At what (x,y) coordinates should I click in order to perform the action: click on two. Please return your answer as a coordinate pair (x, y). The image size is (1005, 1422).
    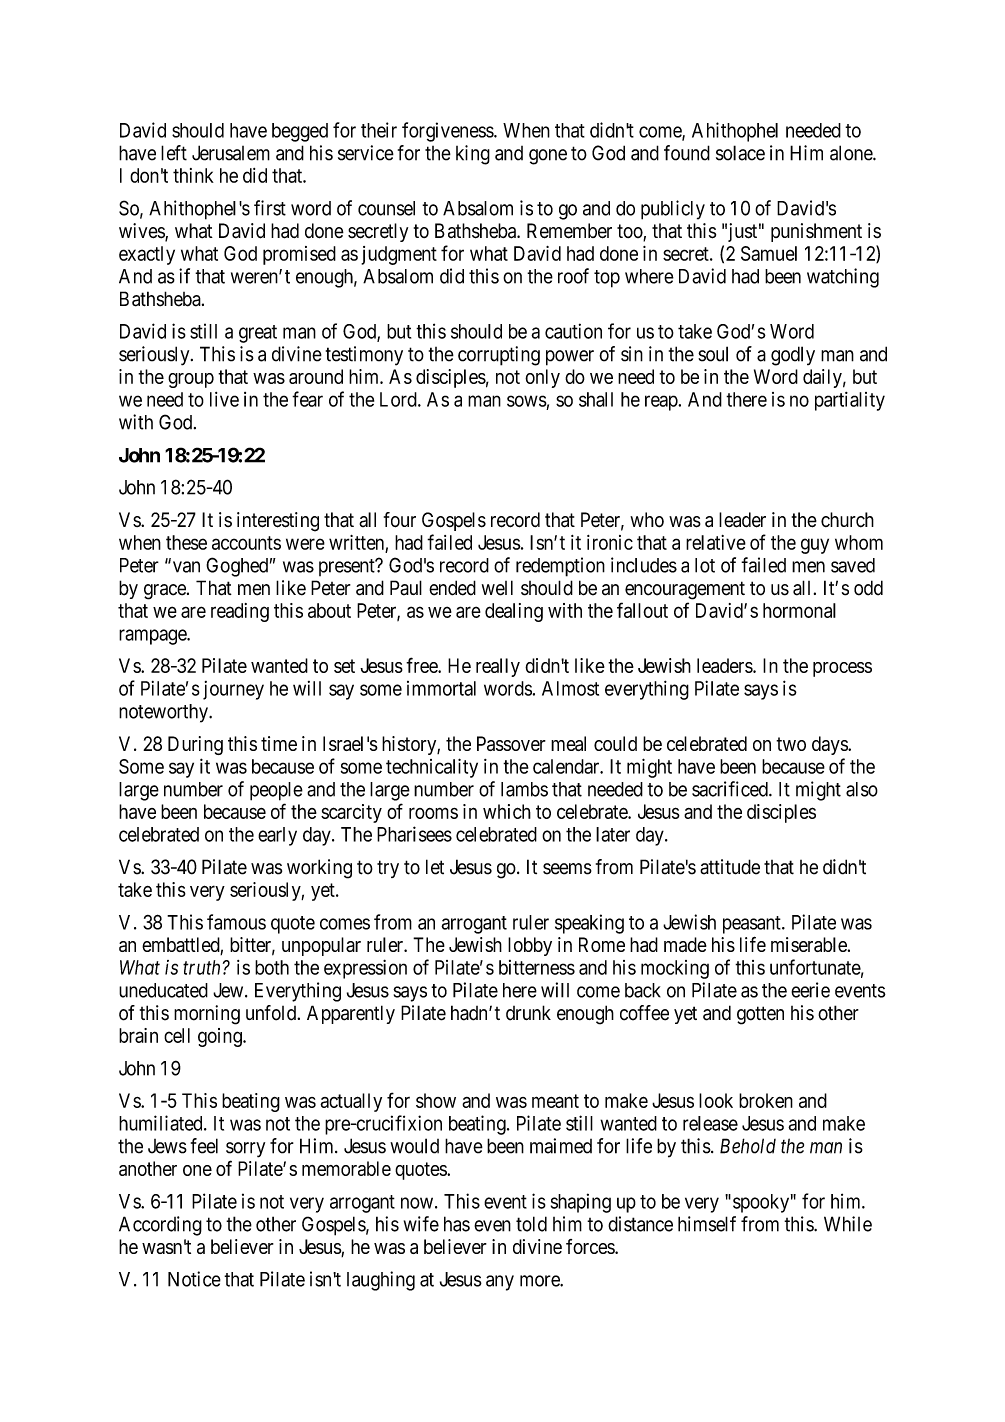
    Looking at the image, I should click on (791, 744).
